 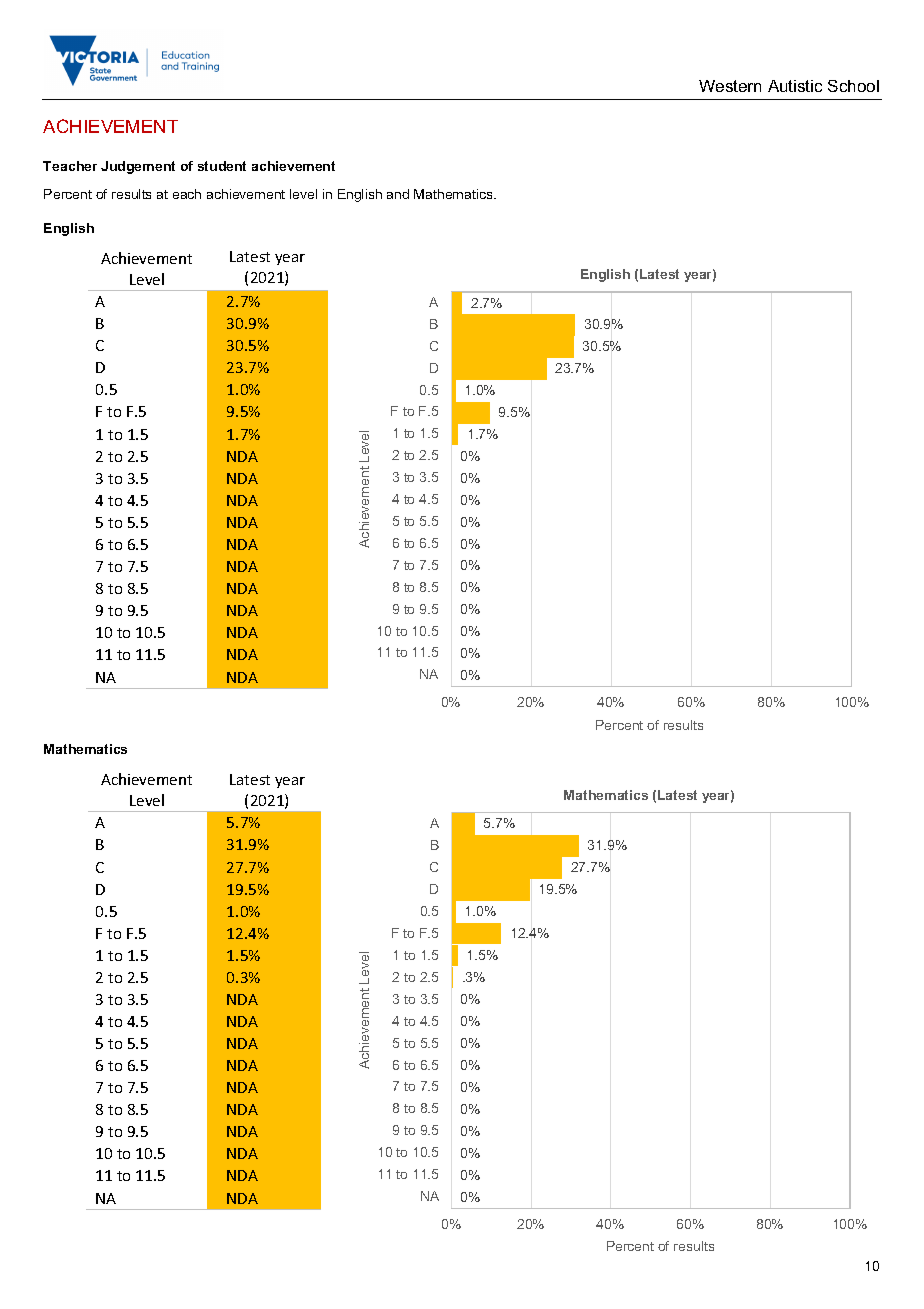 I want to click on Autistic, so click(x=795, y=86).
